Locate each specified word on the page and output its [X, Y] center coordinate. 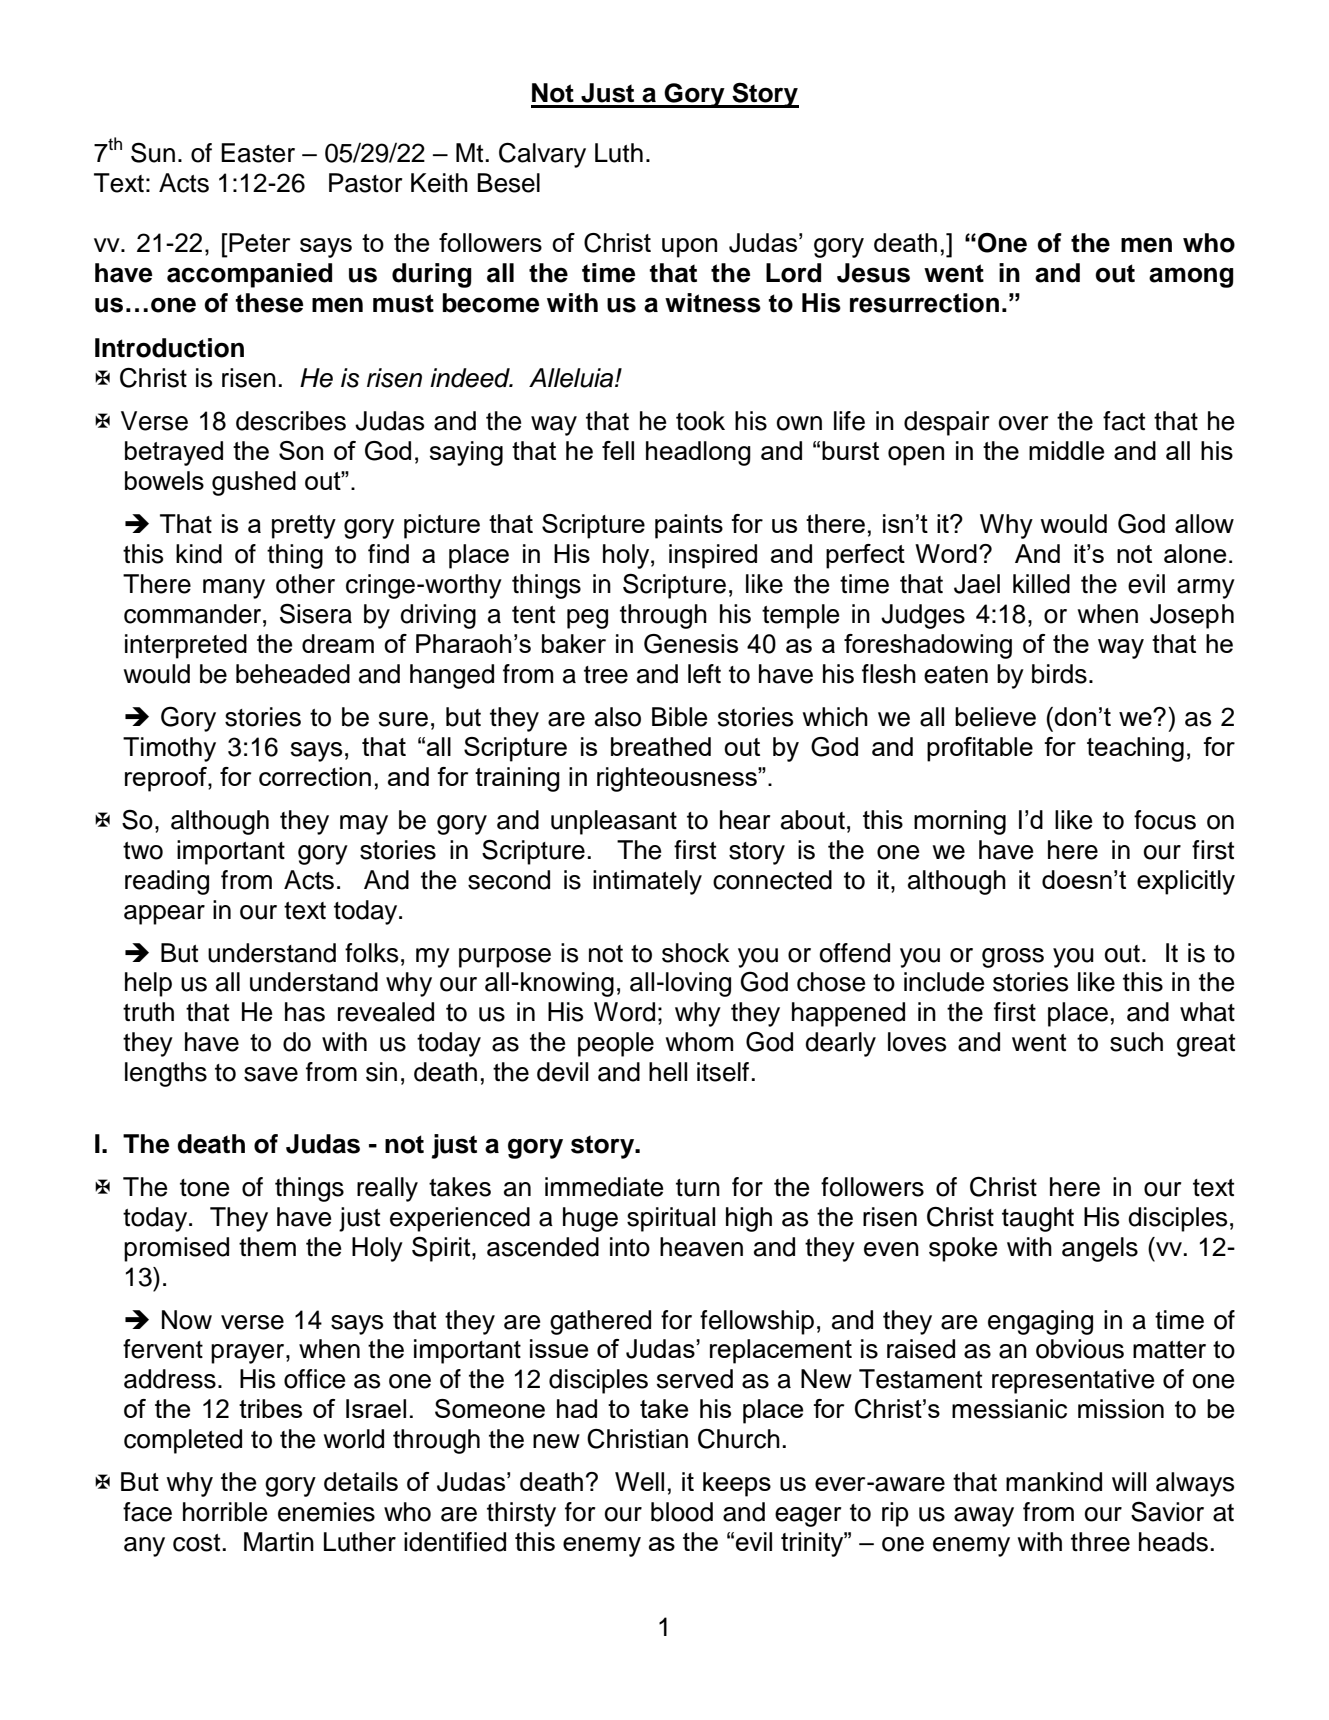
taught [1038, 1219]
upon [689, 248]
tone [204, 1188]
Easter [258, 153]
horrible [225, 1512]
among [1191, 277]
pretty [304, 527]
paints [689, 526]
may [364, 825]
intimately [647, 882]
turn [698, 1188]
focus [1165, 820]
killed [1041, 584]
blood [682, 1512]
